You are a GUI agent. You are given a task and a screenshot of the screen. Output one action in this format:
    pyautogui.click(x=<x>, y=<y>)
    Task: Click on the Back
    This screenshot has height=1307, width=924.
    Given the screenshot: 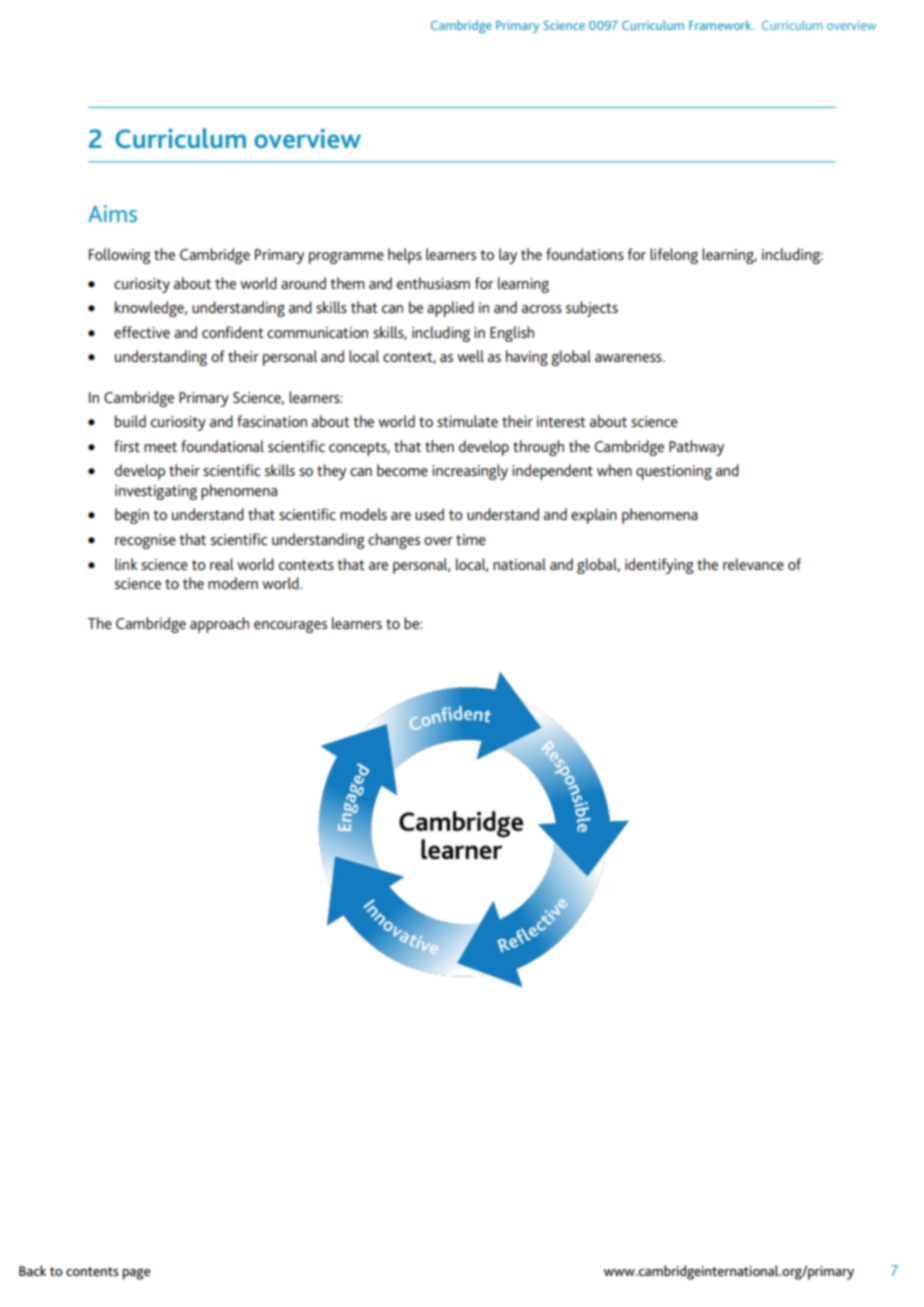 What is the action you would take?
    pyautogui.click(x=32, y=1270)
